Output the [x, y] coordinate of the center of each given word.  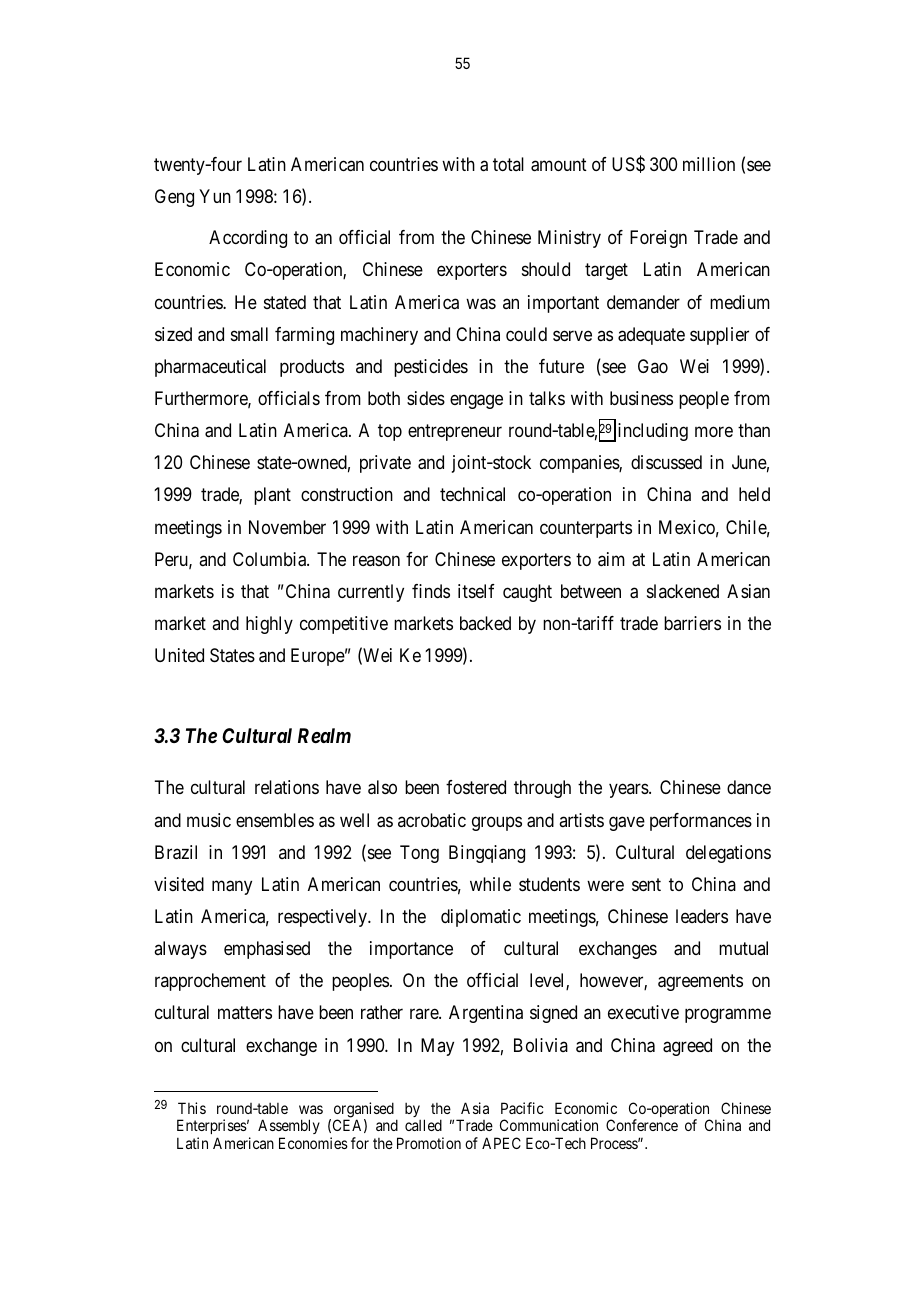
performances [701, 822]
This [192, 1108]
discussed [666, 462]
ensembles [275, 820]
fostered [476, 787]
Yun [215, 196]
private [385, 464]
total [508, 164]
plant [272, 496]
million [709, 164]
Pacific [522, 1108]
